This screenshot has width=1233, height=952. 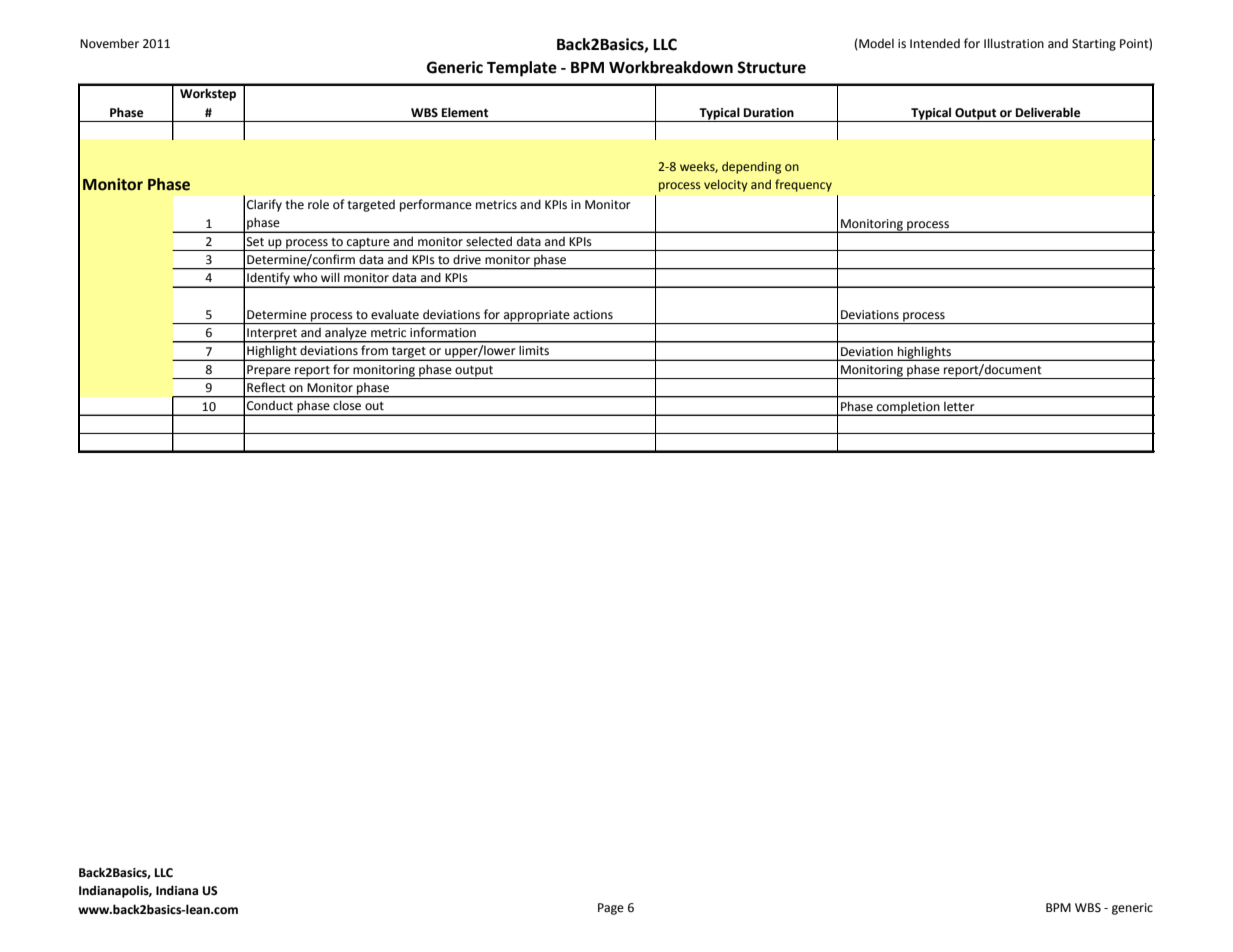 I want to click on Illustration, so click(x=1014, y=43).
